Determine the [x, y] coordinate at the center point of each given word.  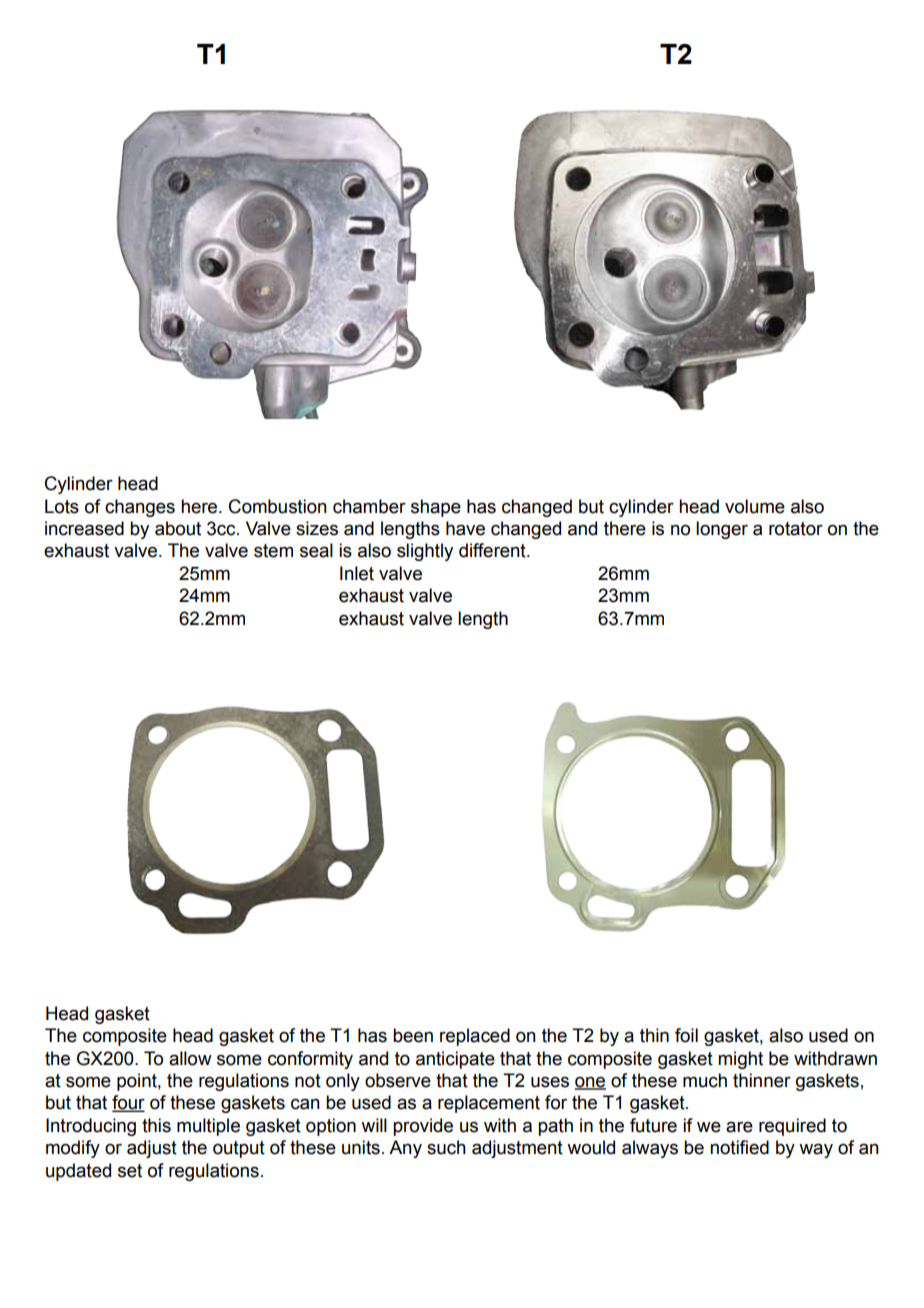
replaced [475, 1037]
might [740, 1060]
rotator [796, 529]
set [130, 1171]
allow [190, 1058]
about [178, 528]
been [413, 1035]
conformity [310, 1060]
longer [722, 530]
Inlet [357, 573]
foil [686, 1035]
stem [273, 551]
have [465, 528]
